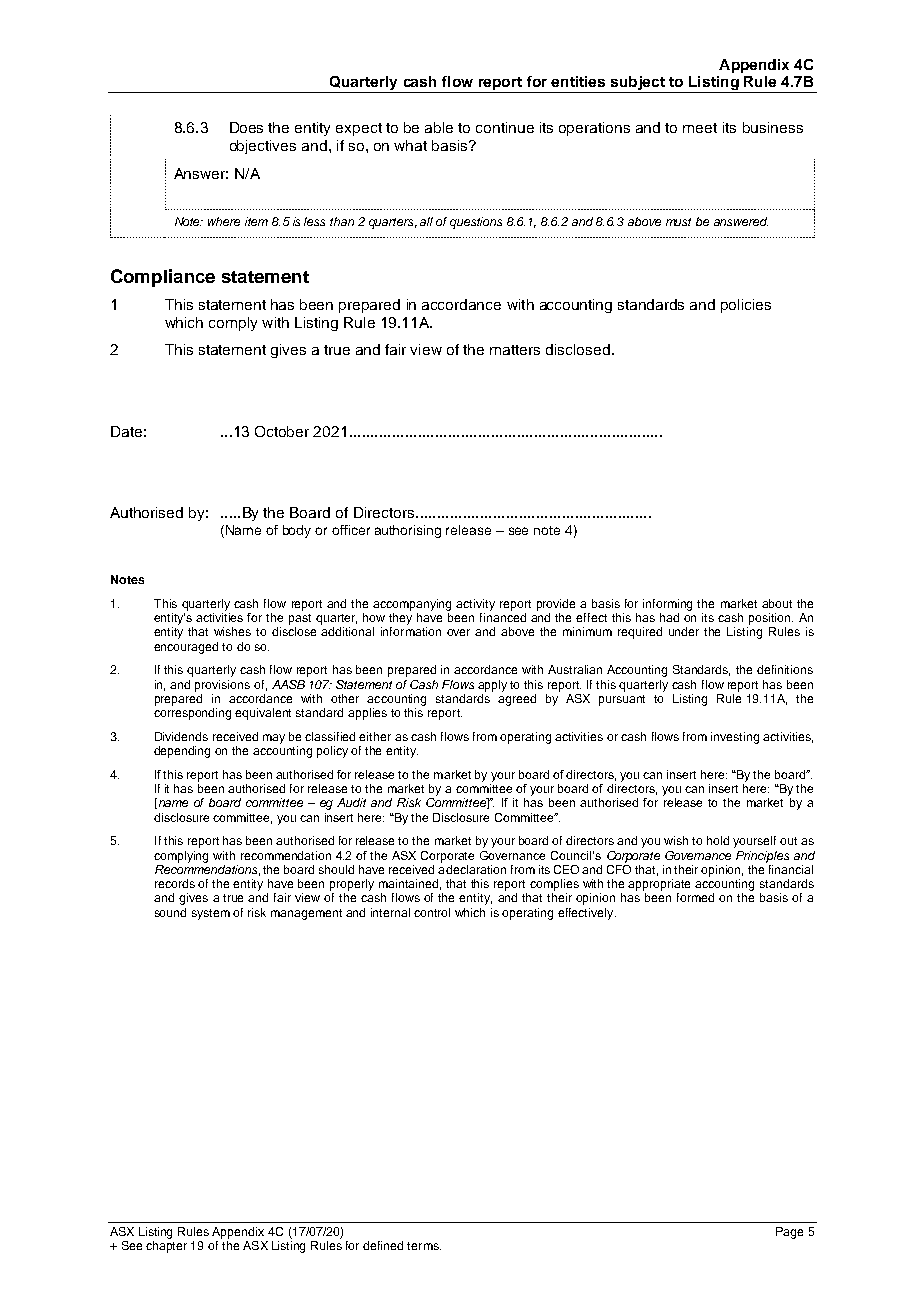  What do you see at coordinates (408, 531) in the screenshot?
I see `authorising` at bounding box center [408, 531].
